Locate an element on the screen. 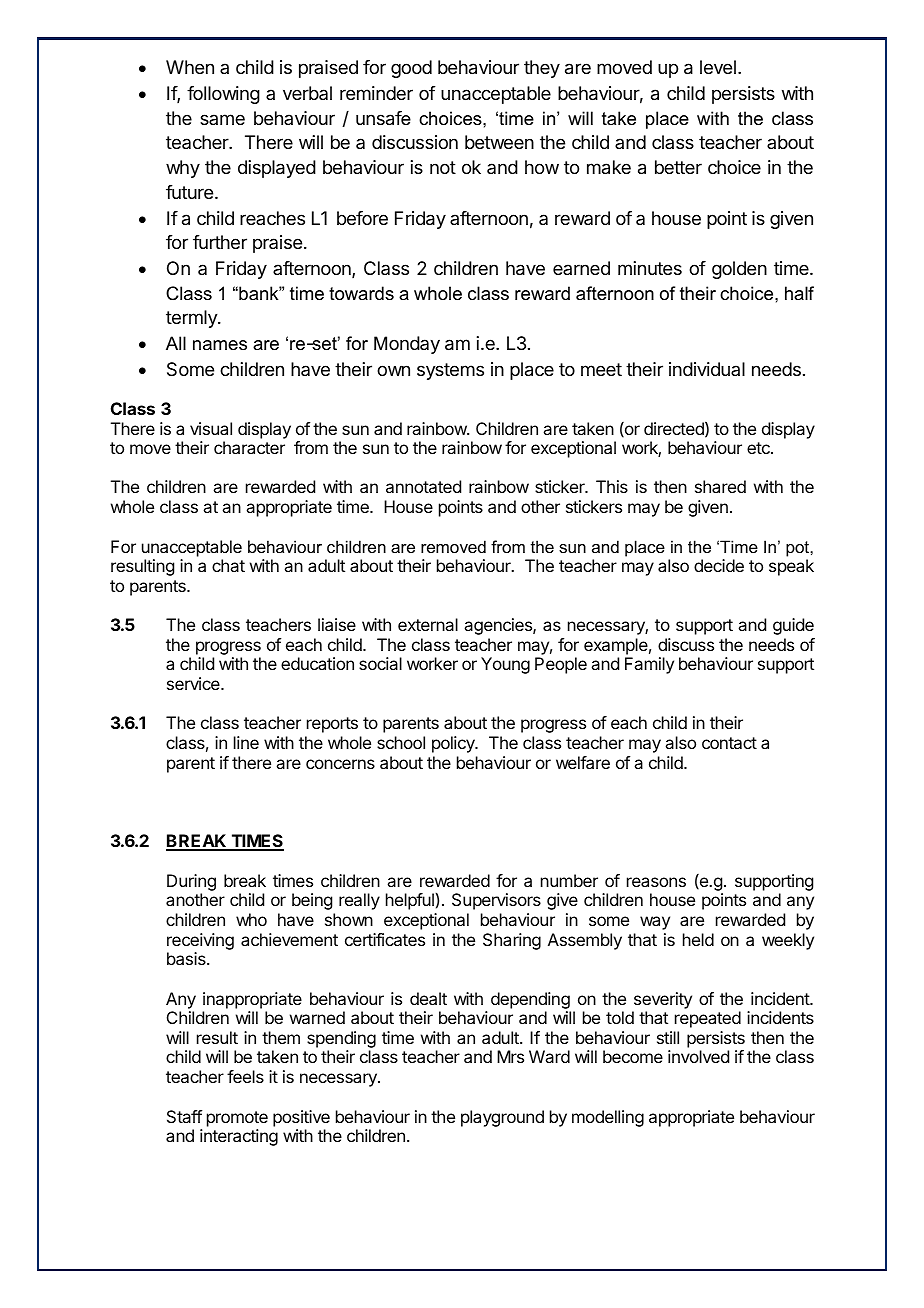 This screenshot has width=924, height=1308. playground is located at coordinates (502, 1118).
